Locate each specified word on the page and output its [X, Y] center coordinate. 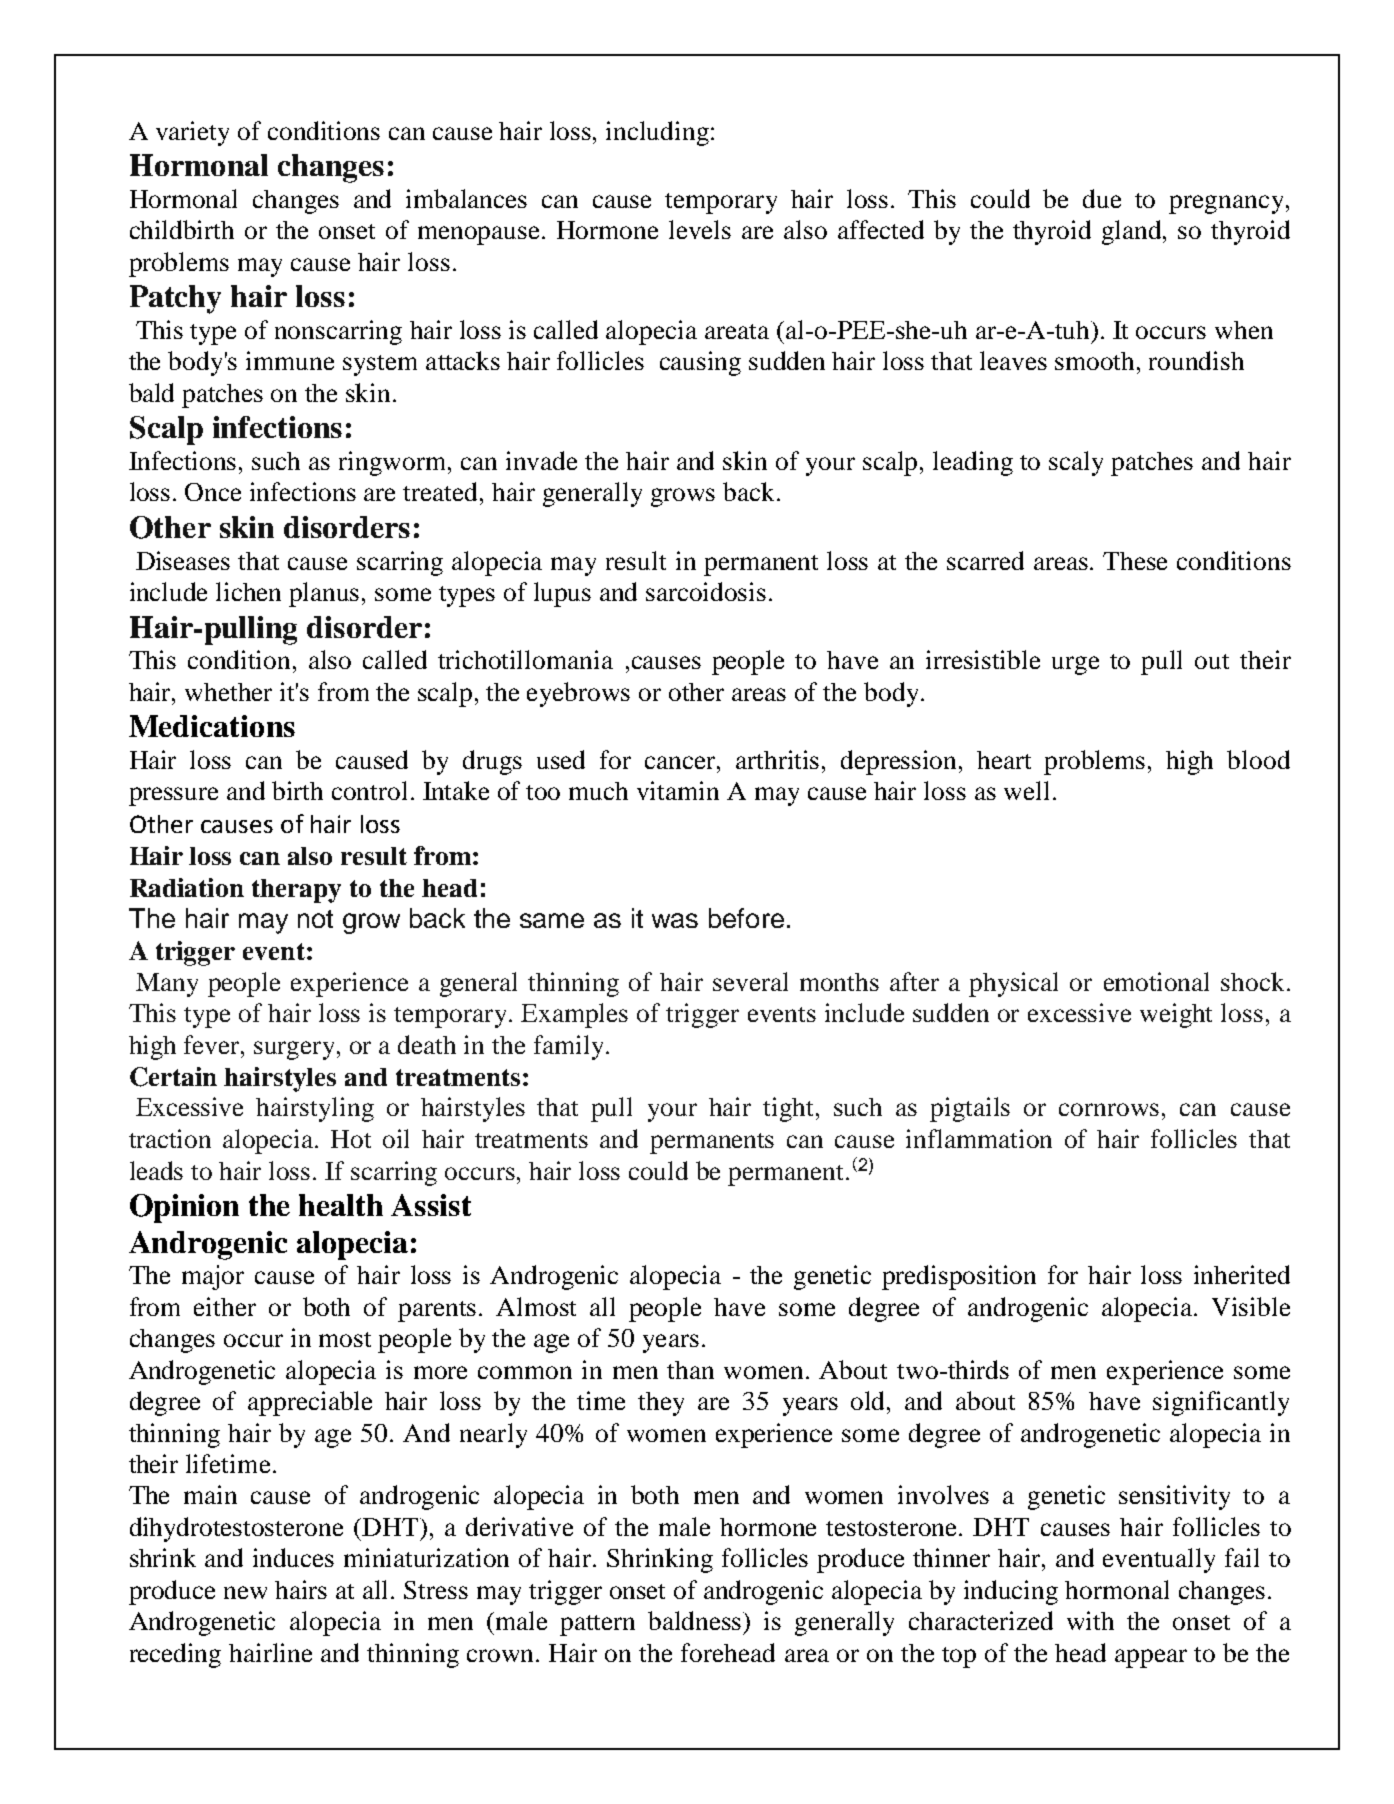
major [213, 1277]
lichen [248, 591]
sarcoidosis [706, 591]
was [675, 920]
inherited [1242, 1274]
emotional [1156, 981]
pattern [597, 1625]
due [1102, 198]
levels [700, 229]
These [1135, 561]
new [245, 1592]
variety [192, 133]
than [690, 1370]
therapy [296, 891]
